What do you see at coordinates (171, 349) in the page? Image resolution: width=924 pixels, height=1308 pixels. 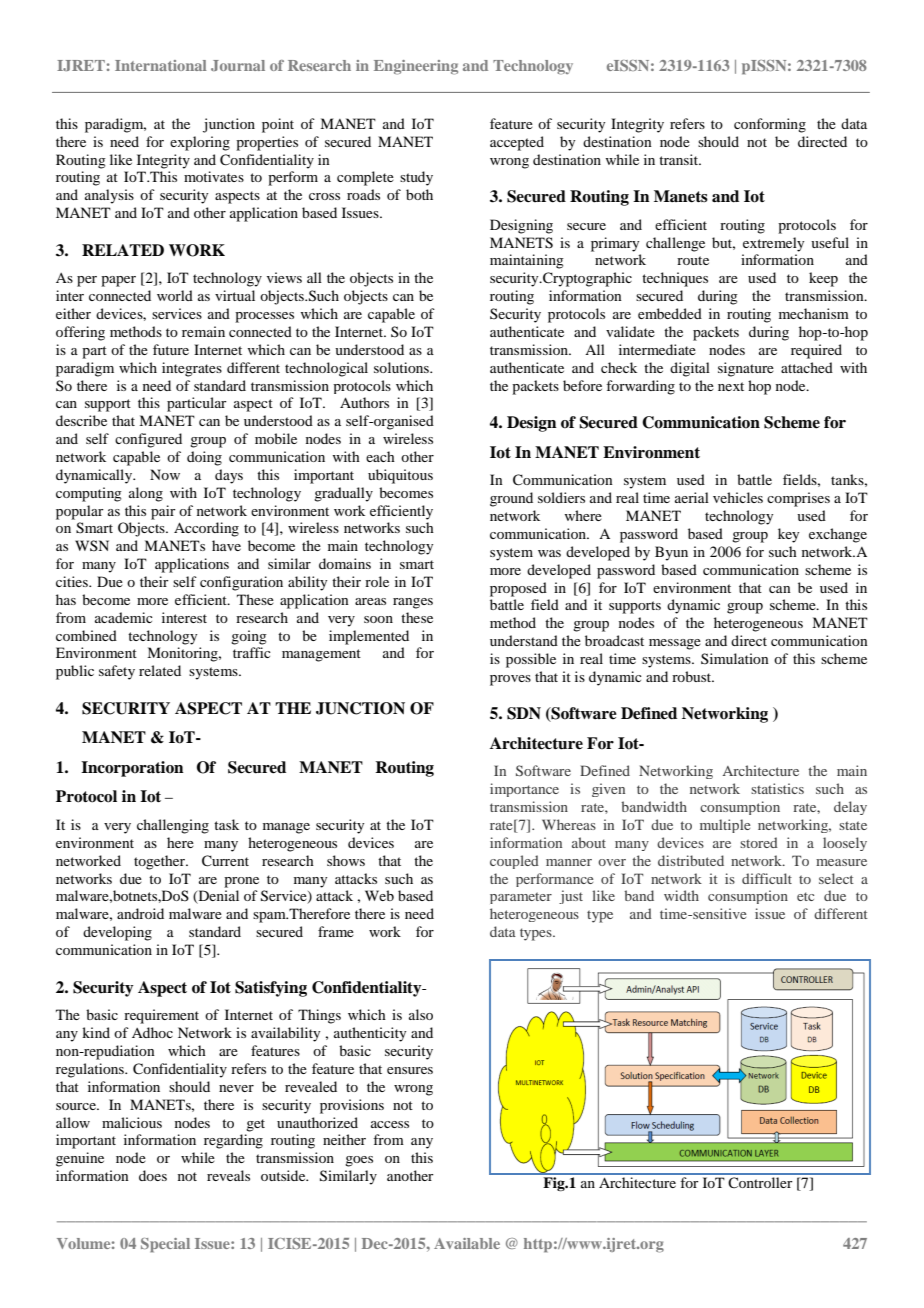 I see `future` at bounding box center [171, 349].
